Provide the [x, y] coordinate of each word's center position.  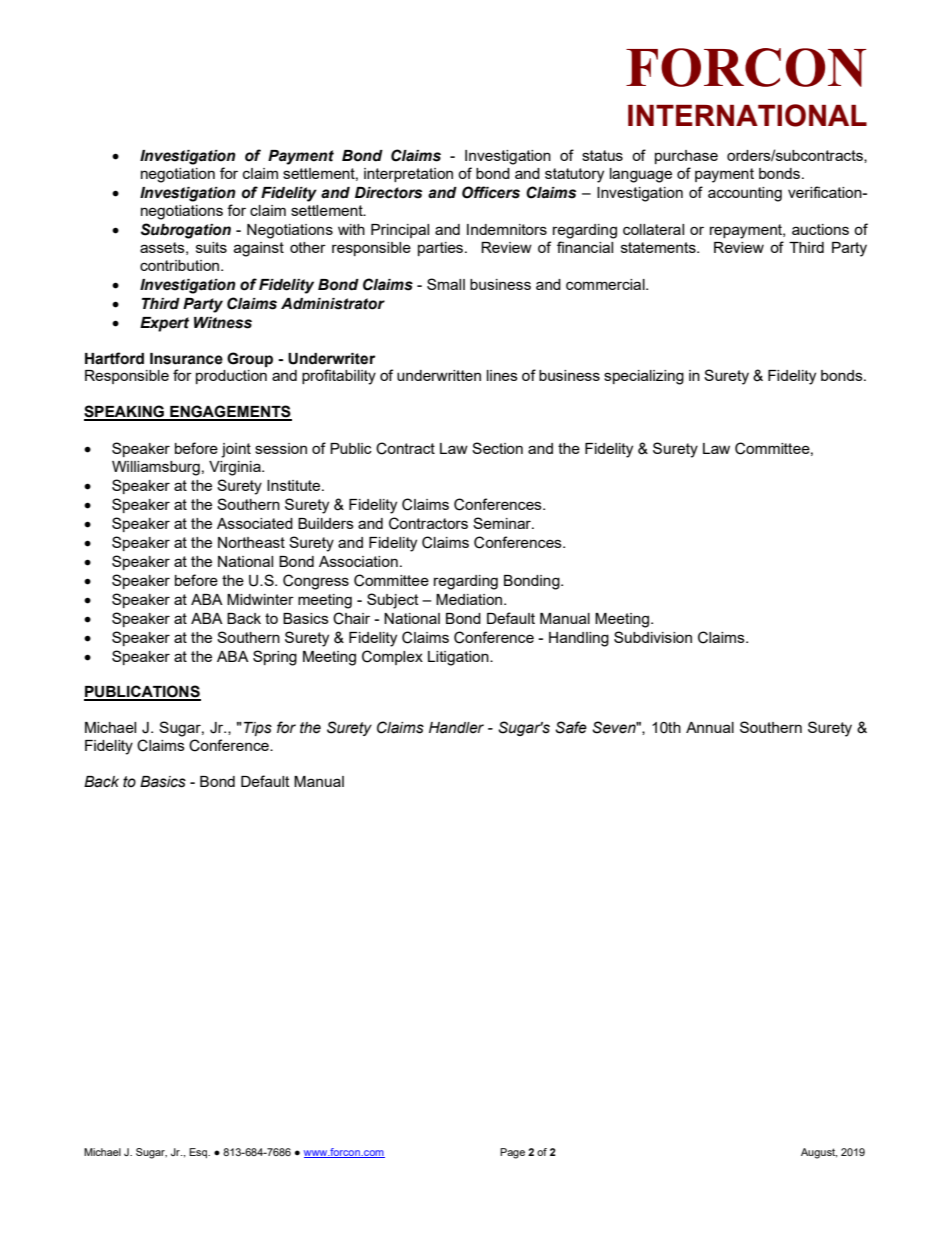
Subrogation [186, 231]
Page [512, 1153]
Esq [199, 1153]
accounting [745, 194]
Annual [710, 727]
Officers [491, 192]
